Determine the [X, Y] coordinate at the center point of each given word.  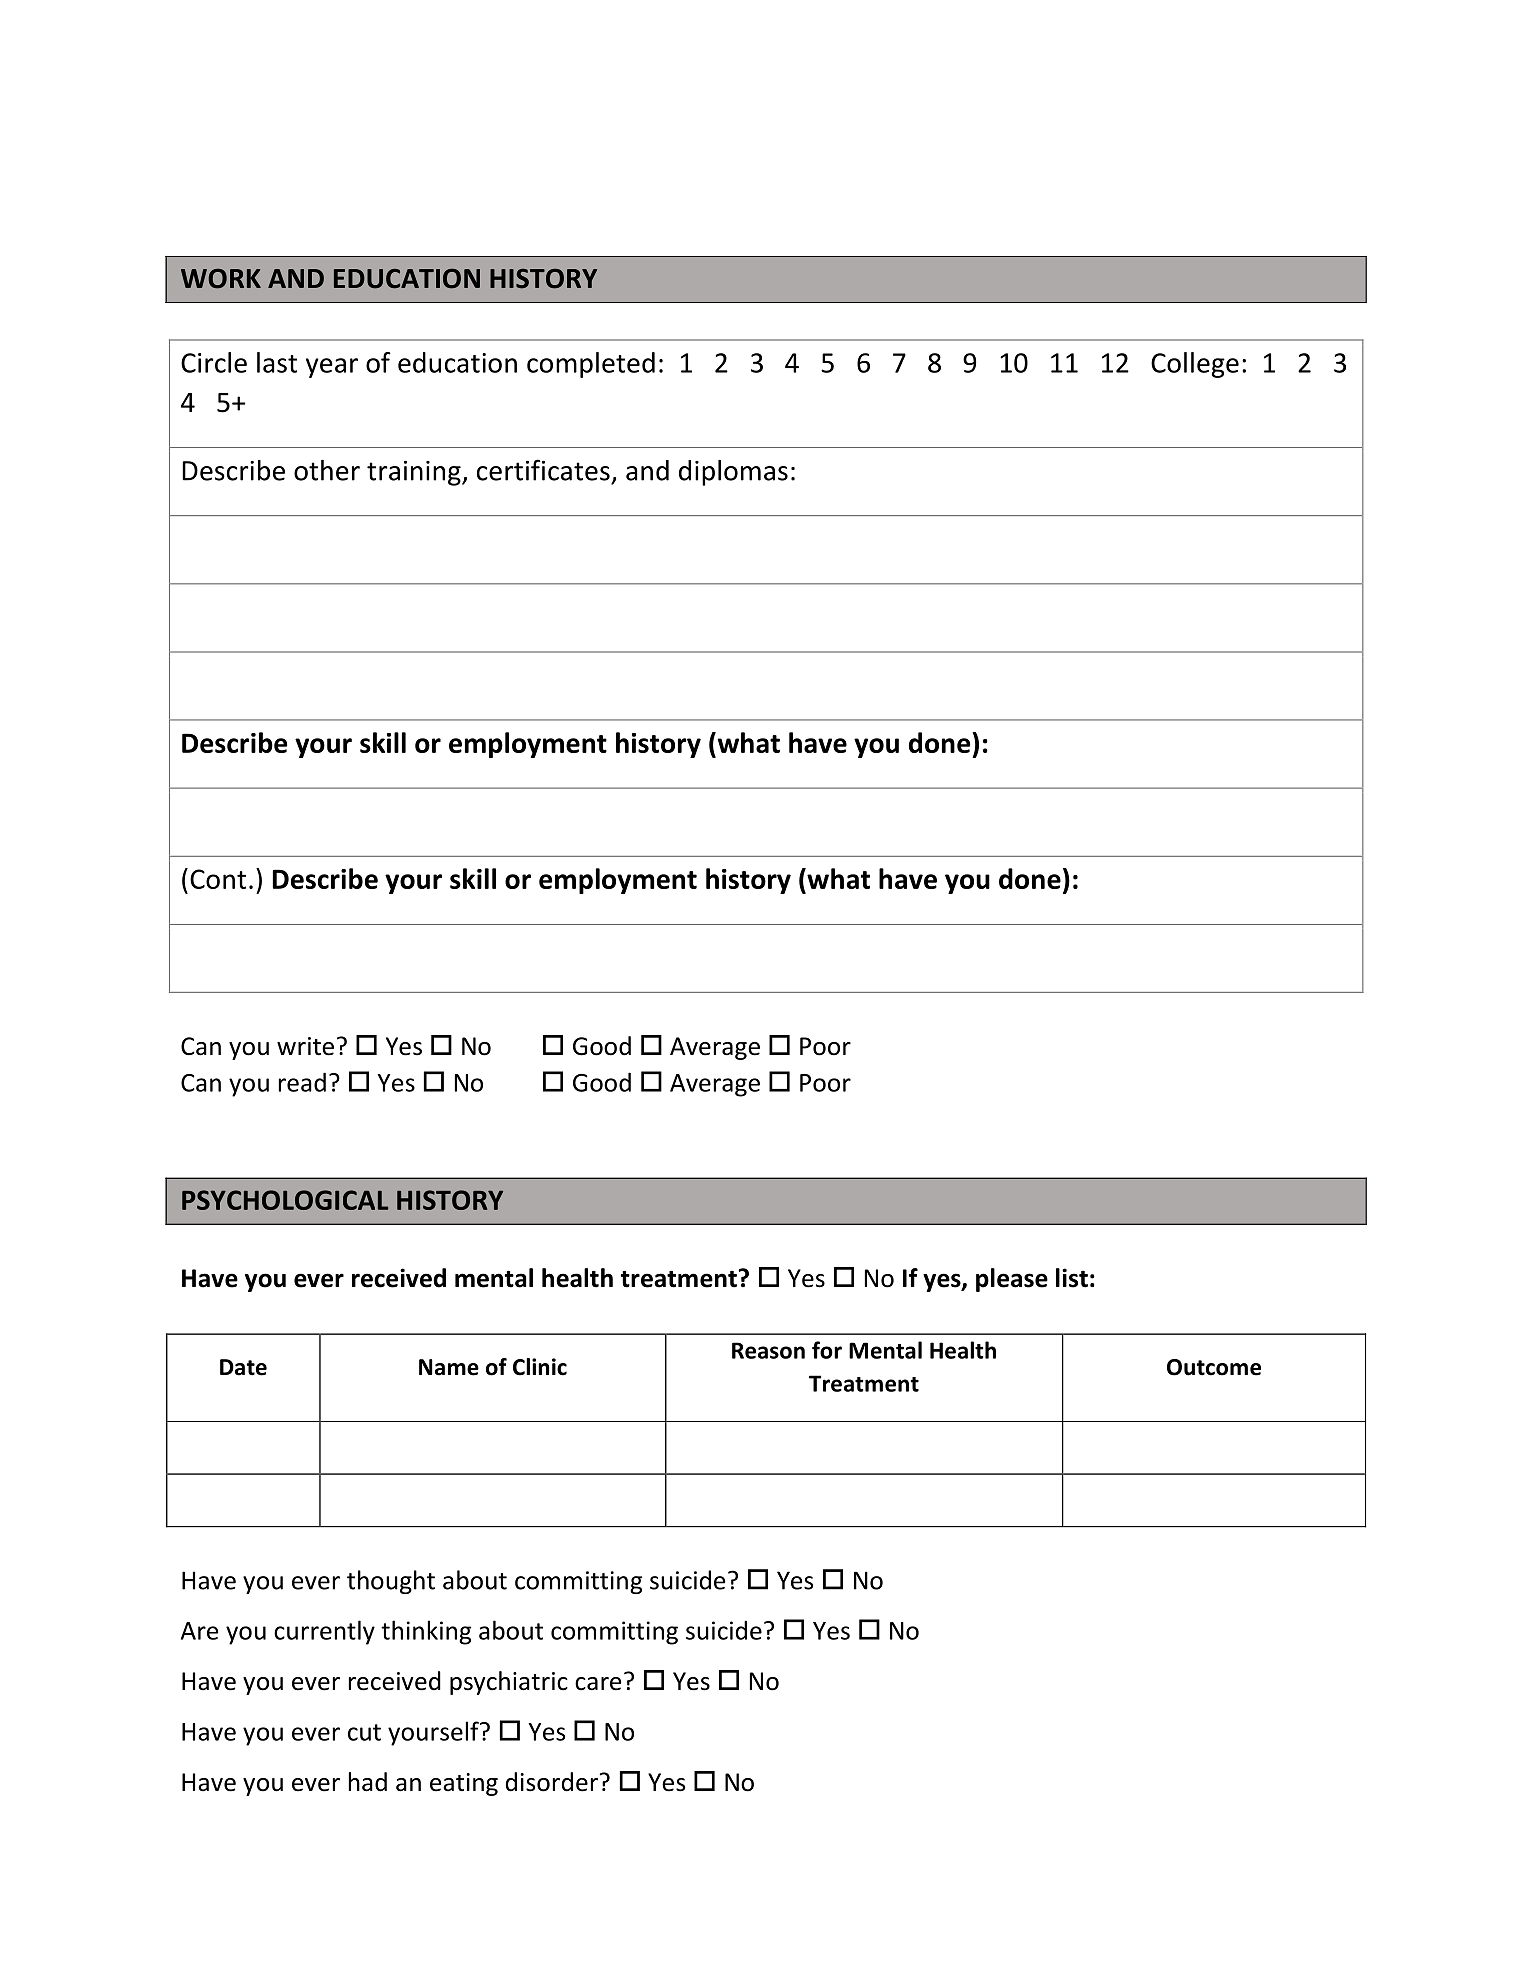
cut [364, 1732]
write [305, 1046]
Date [243, 1367]
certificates [543, 470]
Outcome [1214, 1367]
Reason [768, 1350]
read [302, 1082]
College [1195, 365]
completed [591, 365]
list [1072, 1278]
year [332, 368]
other [327, 470]
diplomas [733, 473]
